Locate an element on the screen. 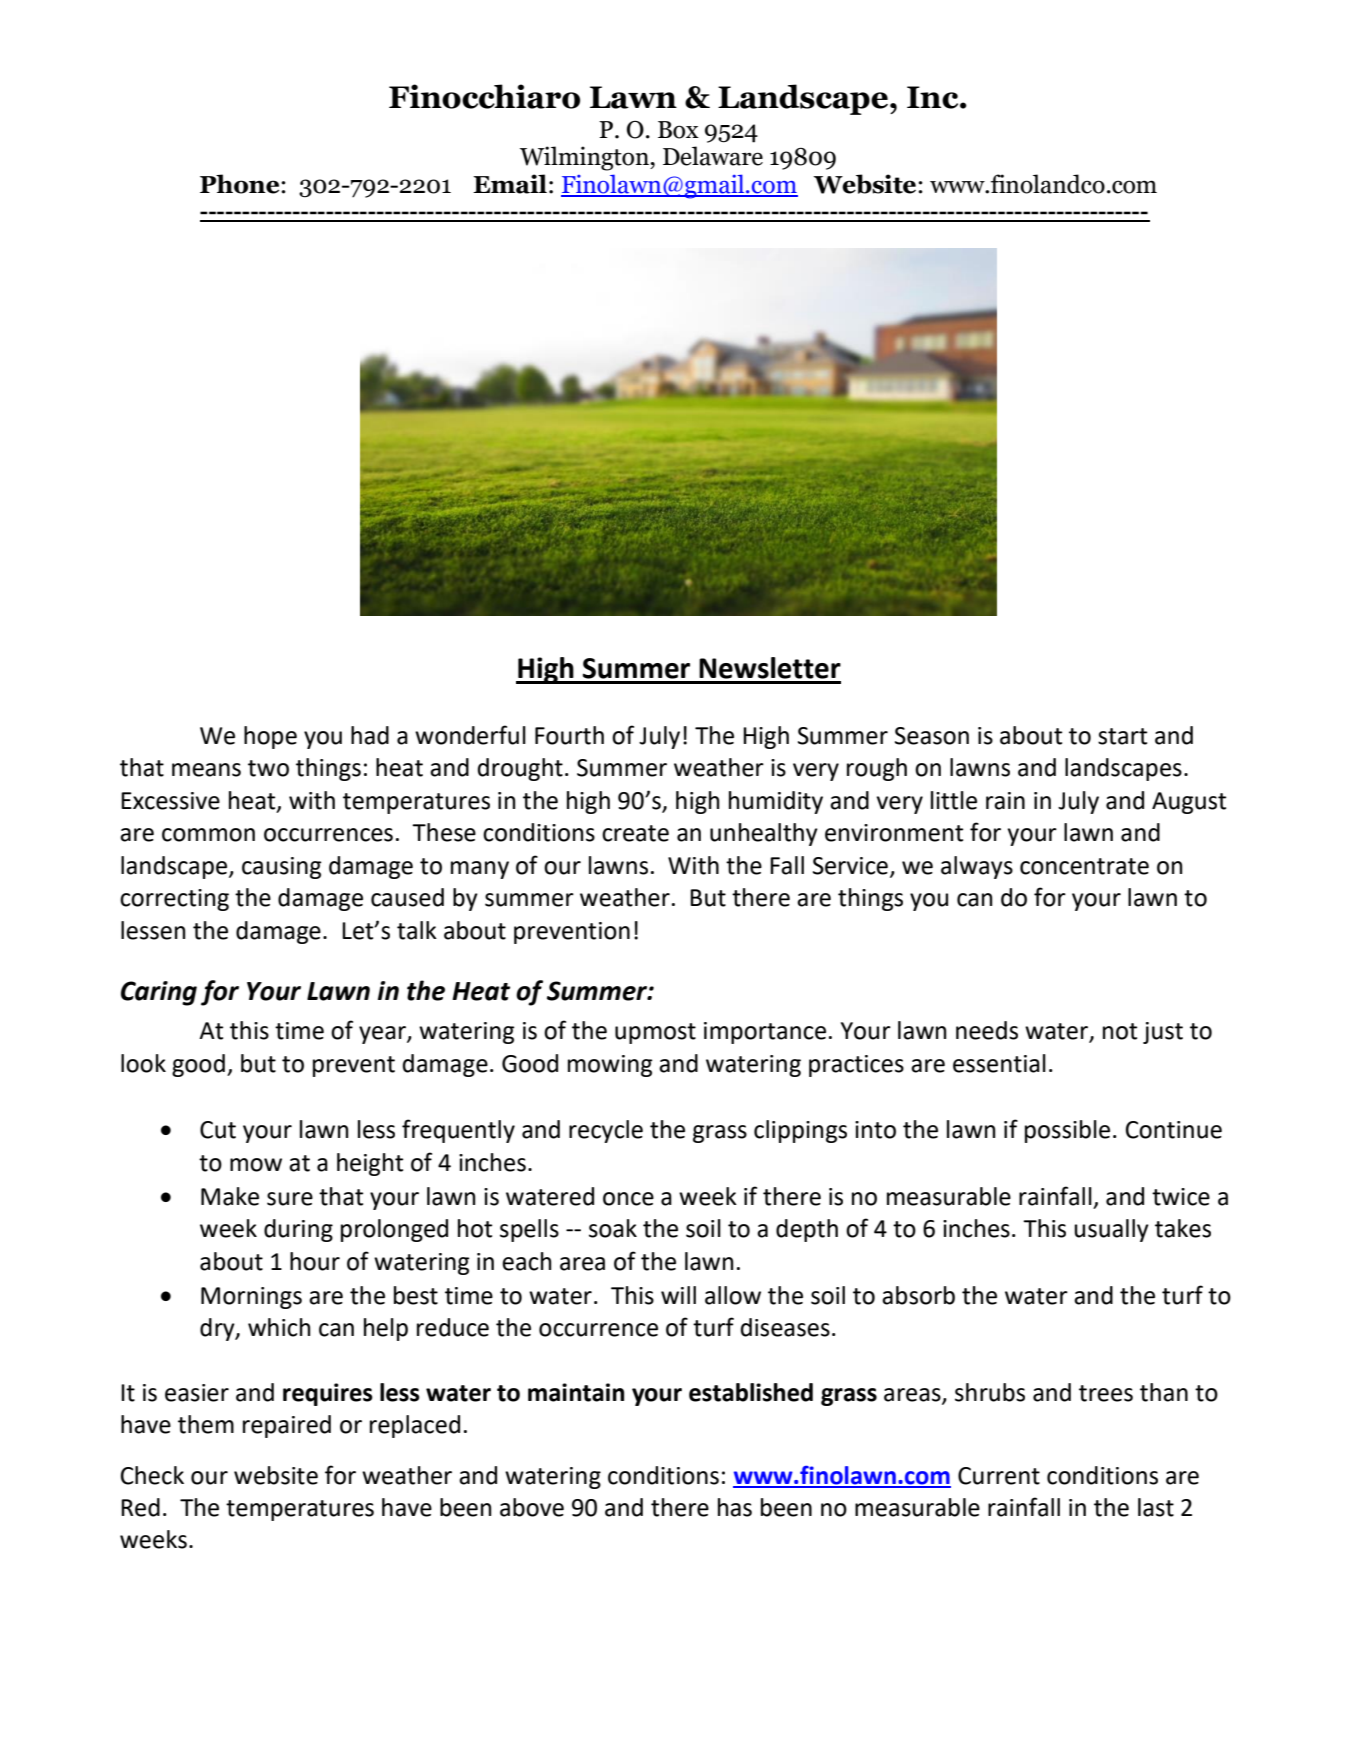  Phone is located at coordinates (241, 184).
